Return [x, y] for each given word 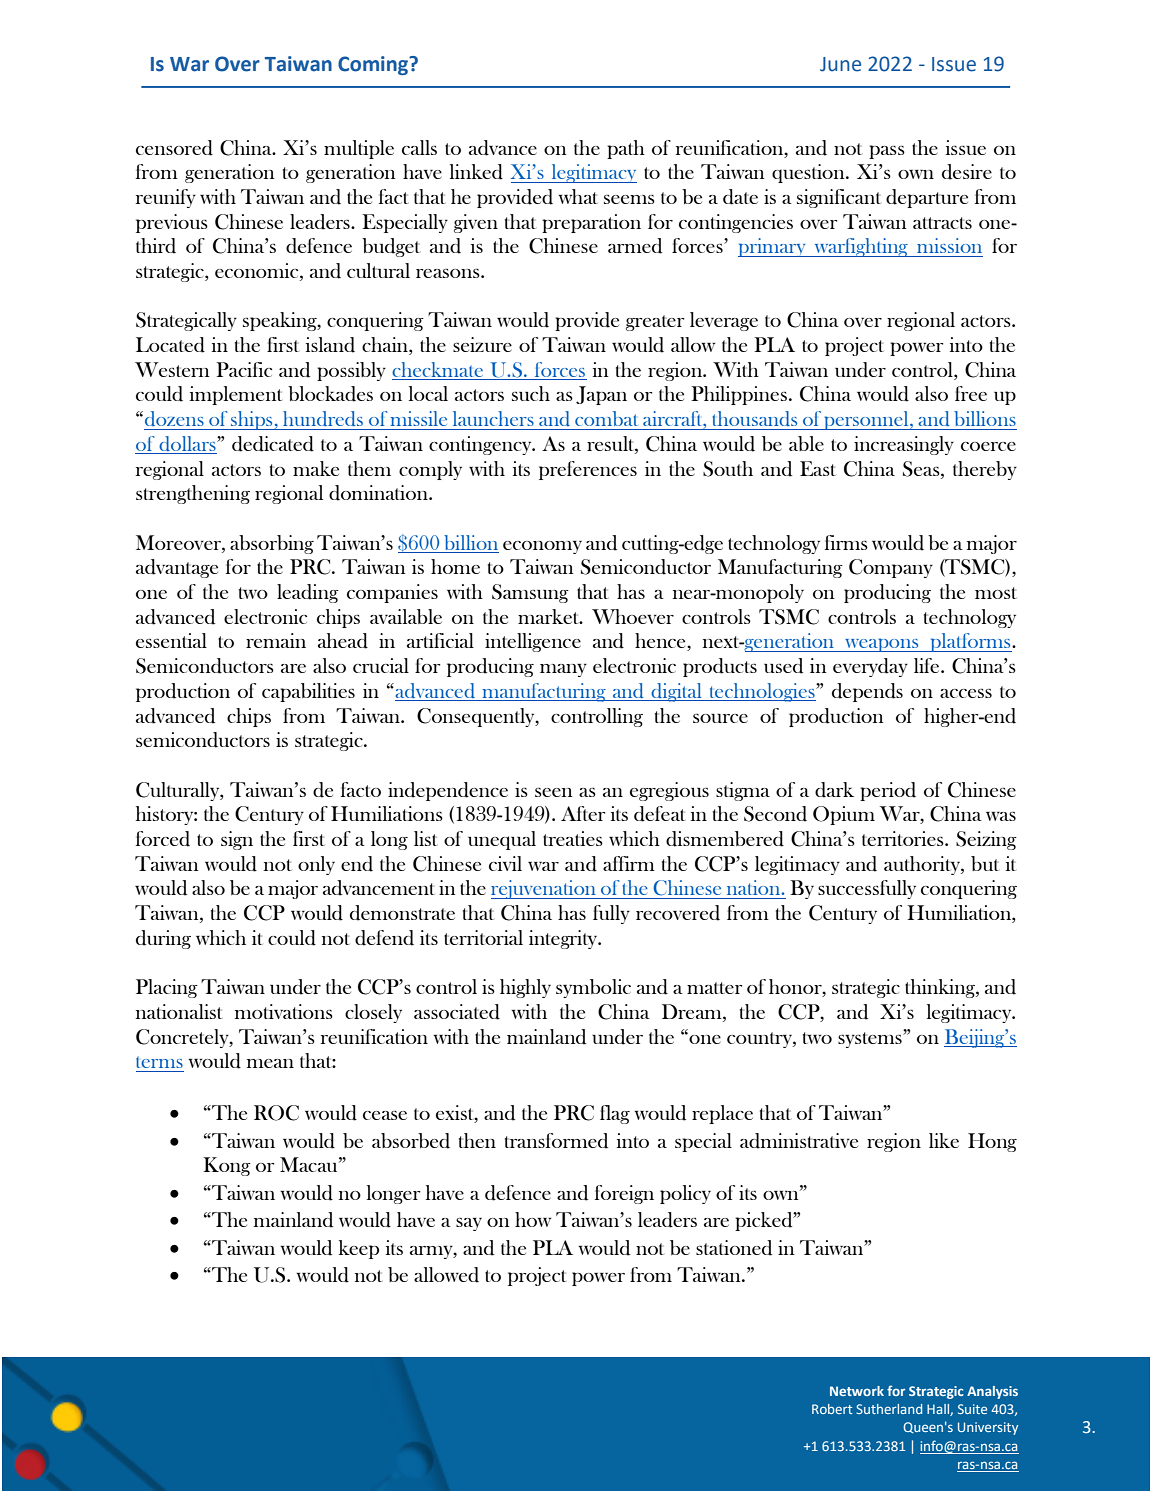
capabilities [308, 692]
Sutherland [889, 1409]
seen [554, 792]
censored [174, 148]
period [888, 791]
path [626, 149]
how [533, 1219]
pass [887, 152]
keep [359, 1249]
